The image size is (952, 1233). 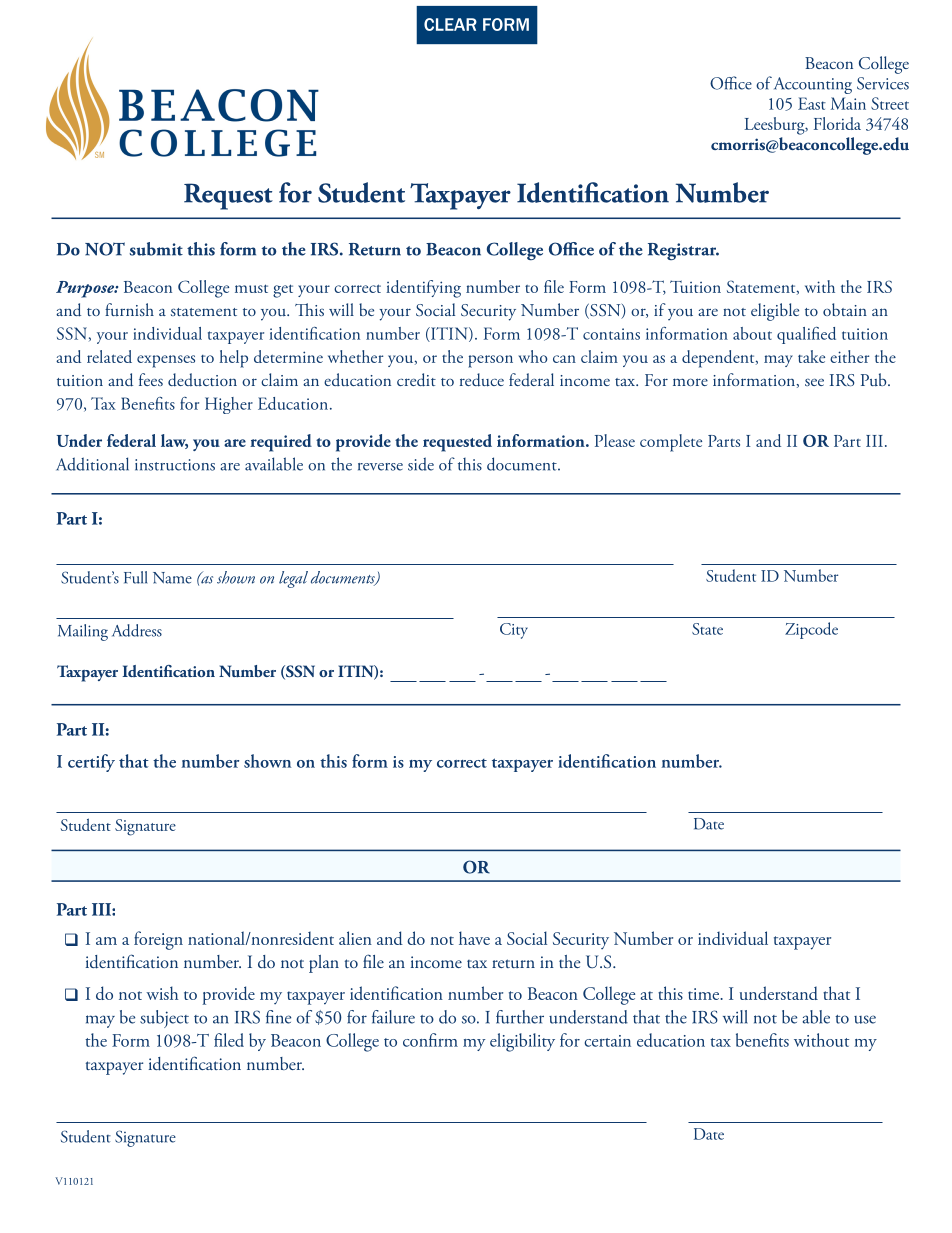 I want to click on East, so click(x=812, y=103).
